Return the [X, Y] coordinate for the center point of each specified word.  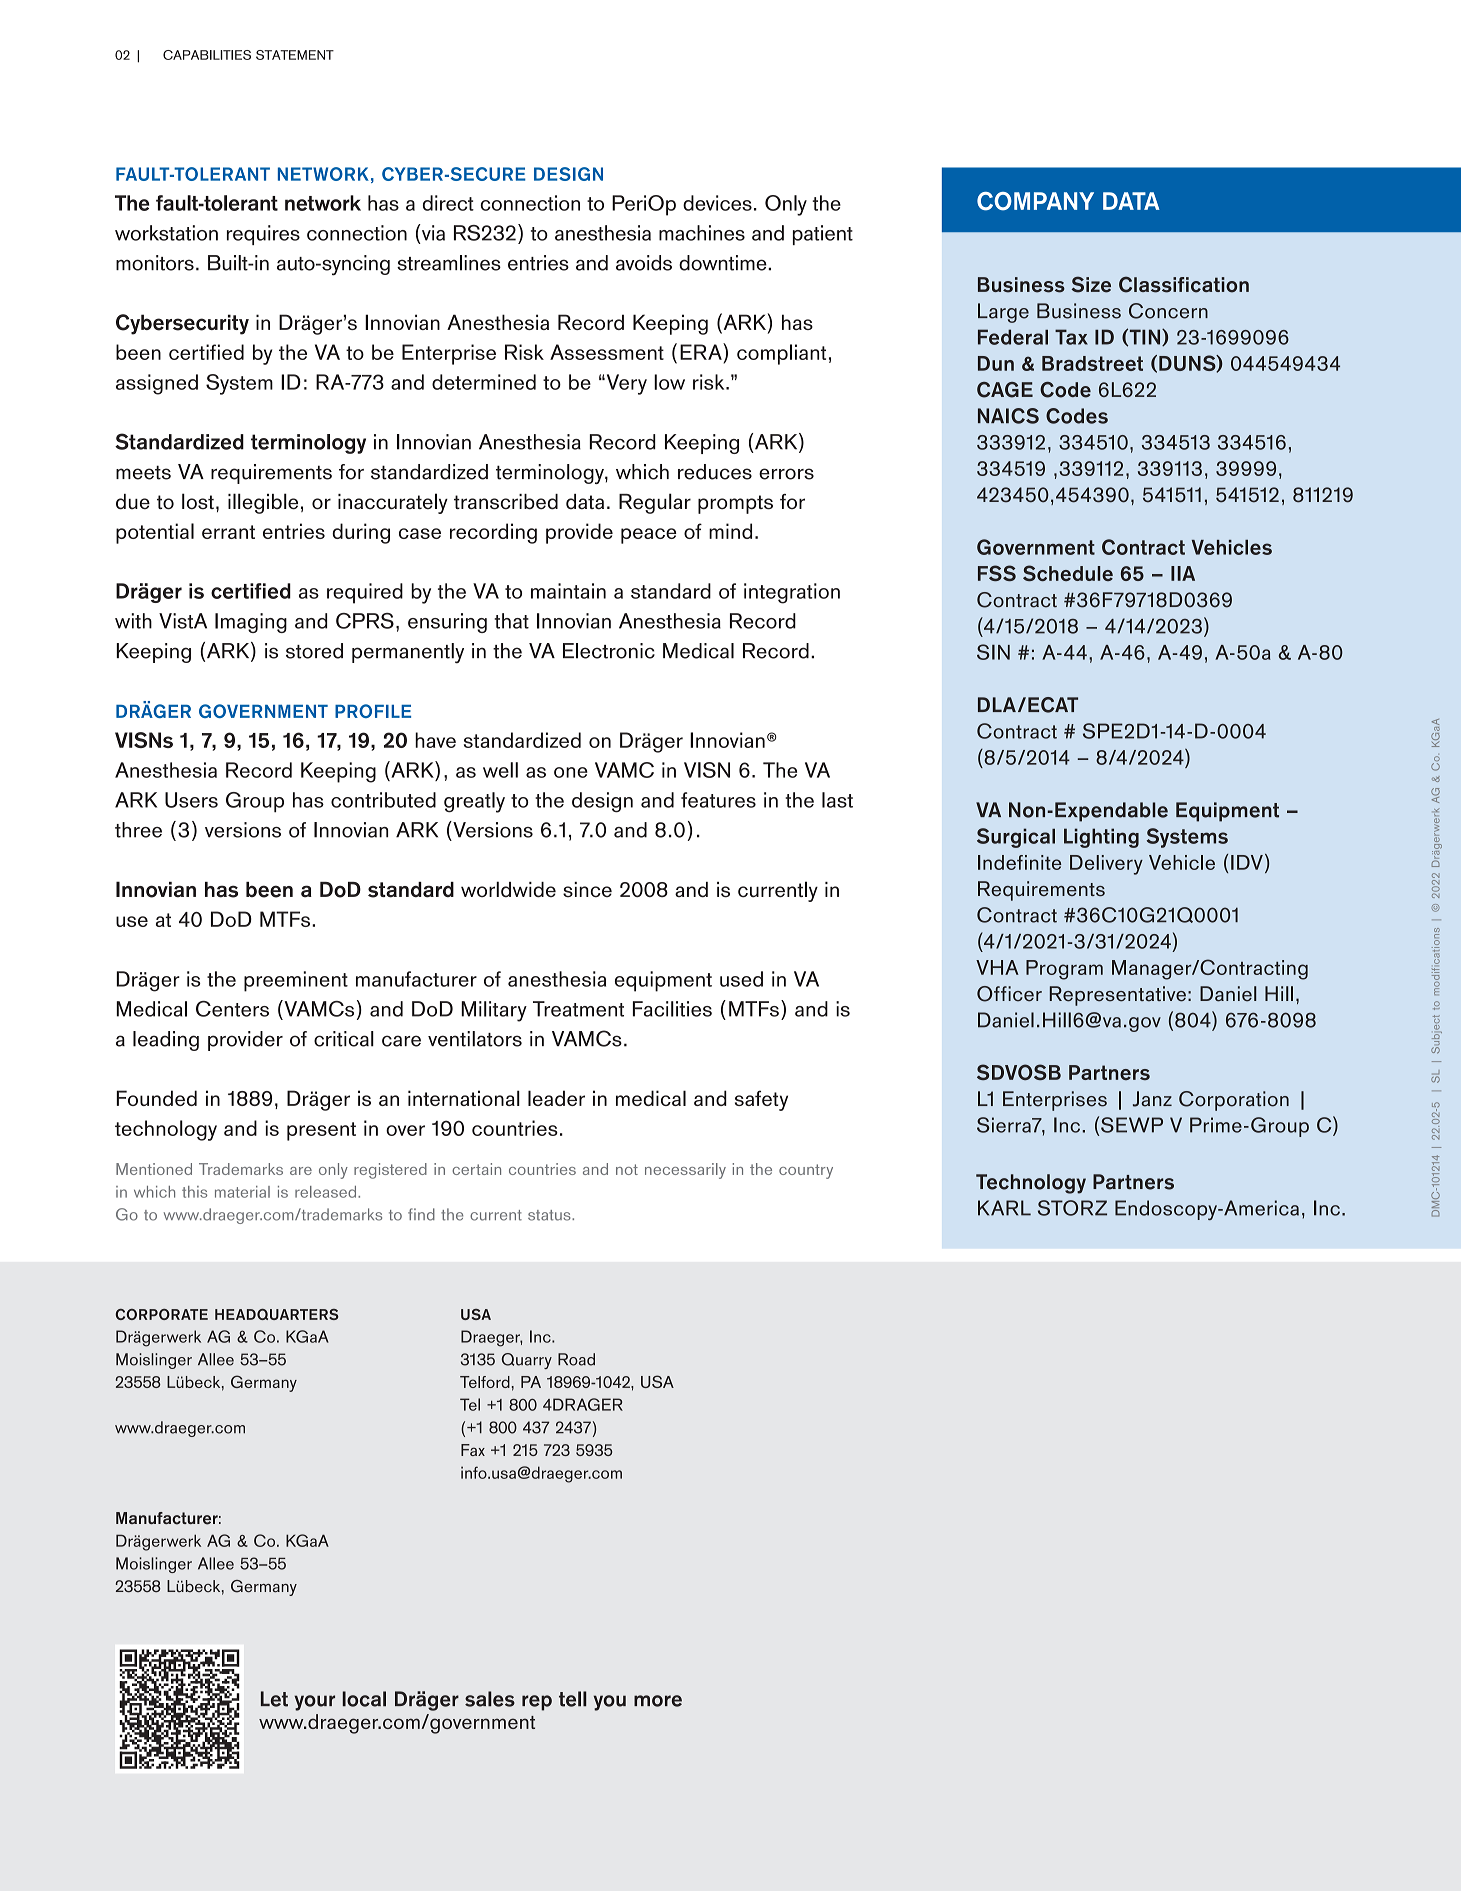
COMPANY [1035, 201]
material [242, 1192]
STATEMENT [295, 55]
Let [274, 1699]
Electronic [609, 651]
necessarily [685, 1171]
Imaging [251, 623]
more [658, 1701]
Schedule [1068, 573]
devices [717, 203]
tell [573, 1699]
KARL [1004, 1208]
